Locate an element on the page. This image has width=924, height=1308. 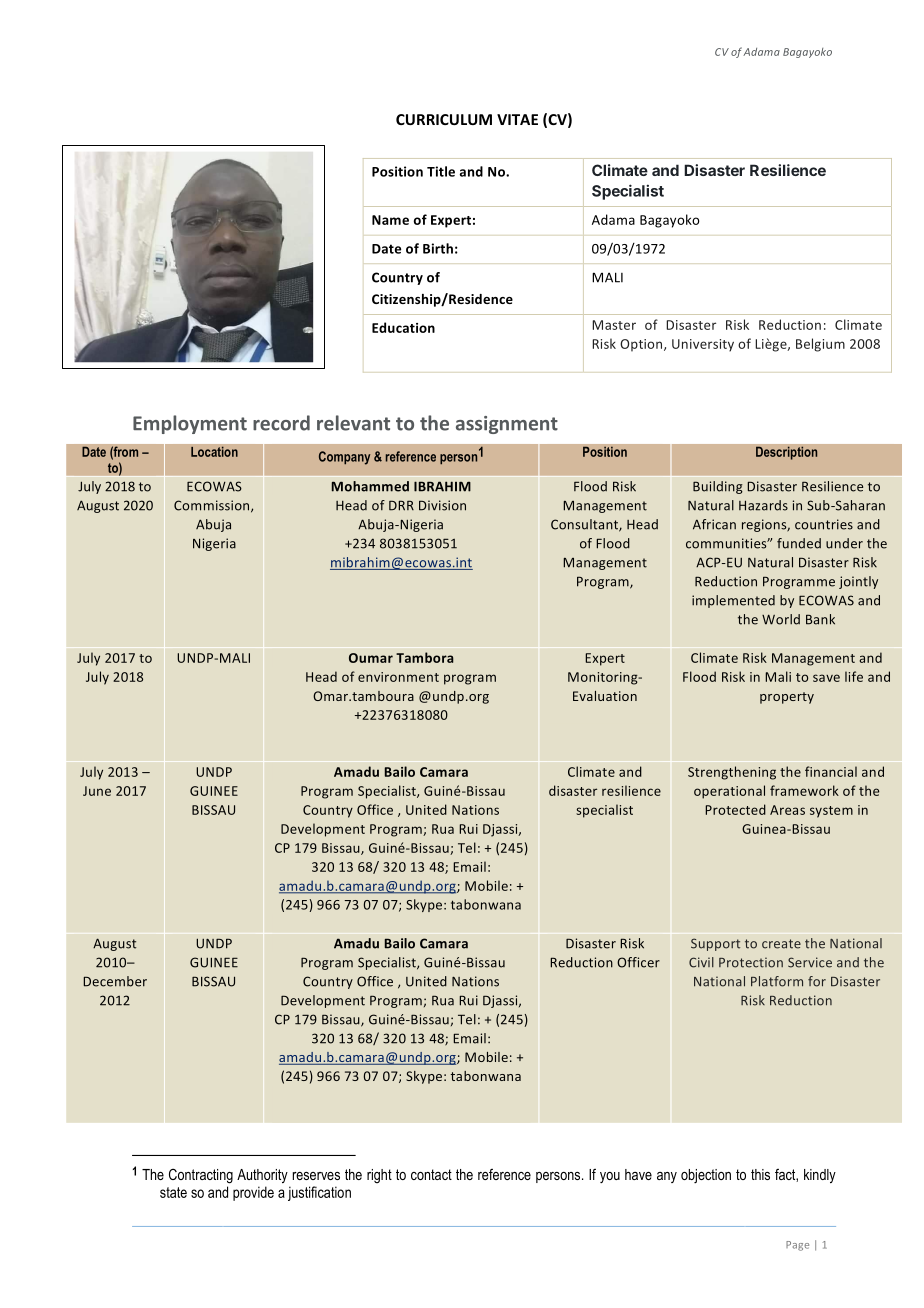
Title is located at coordinates (441, 171).
